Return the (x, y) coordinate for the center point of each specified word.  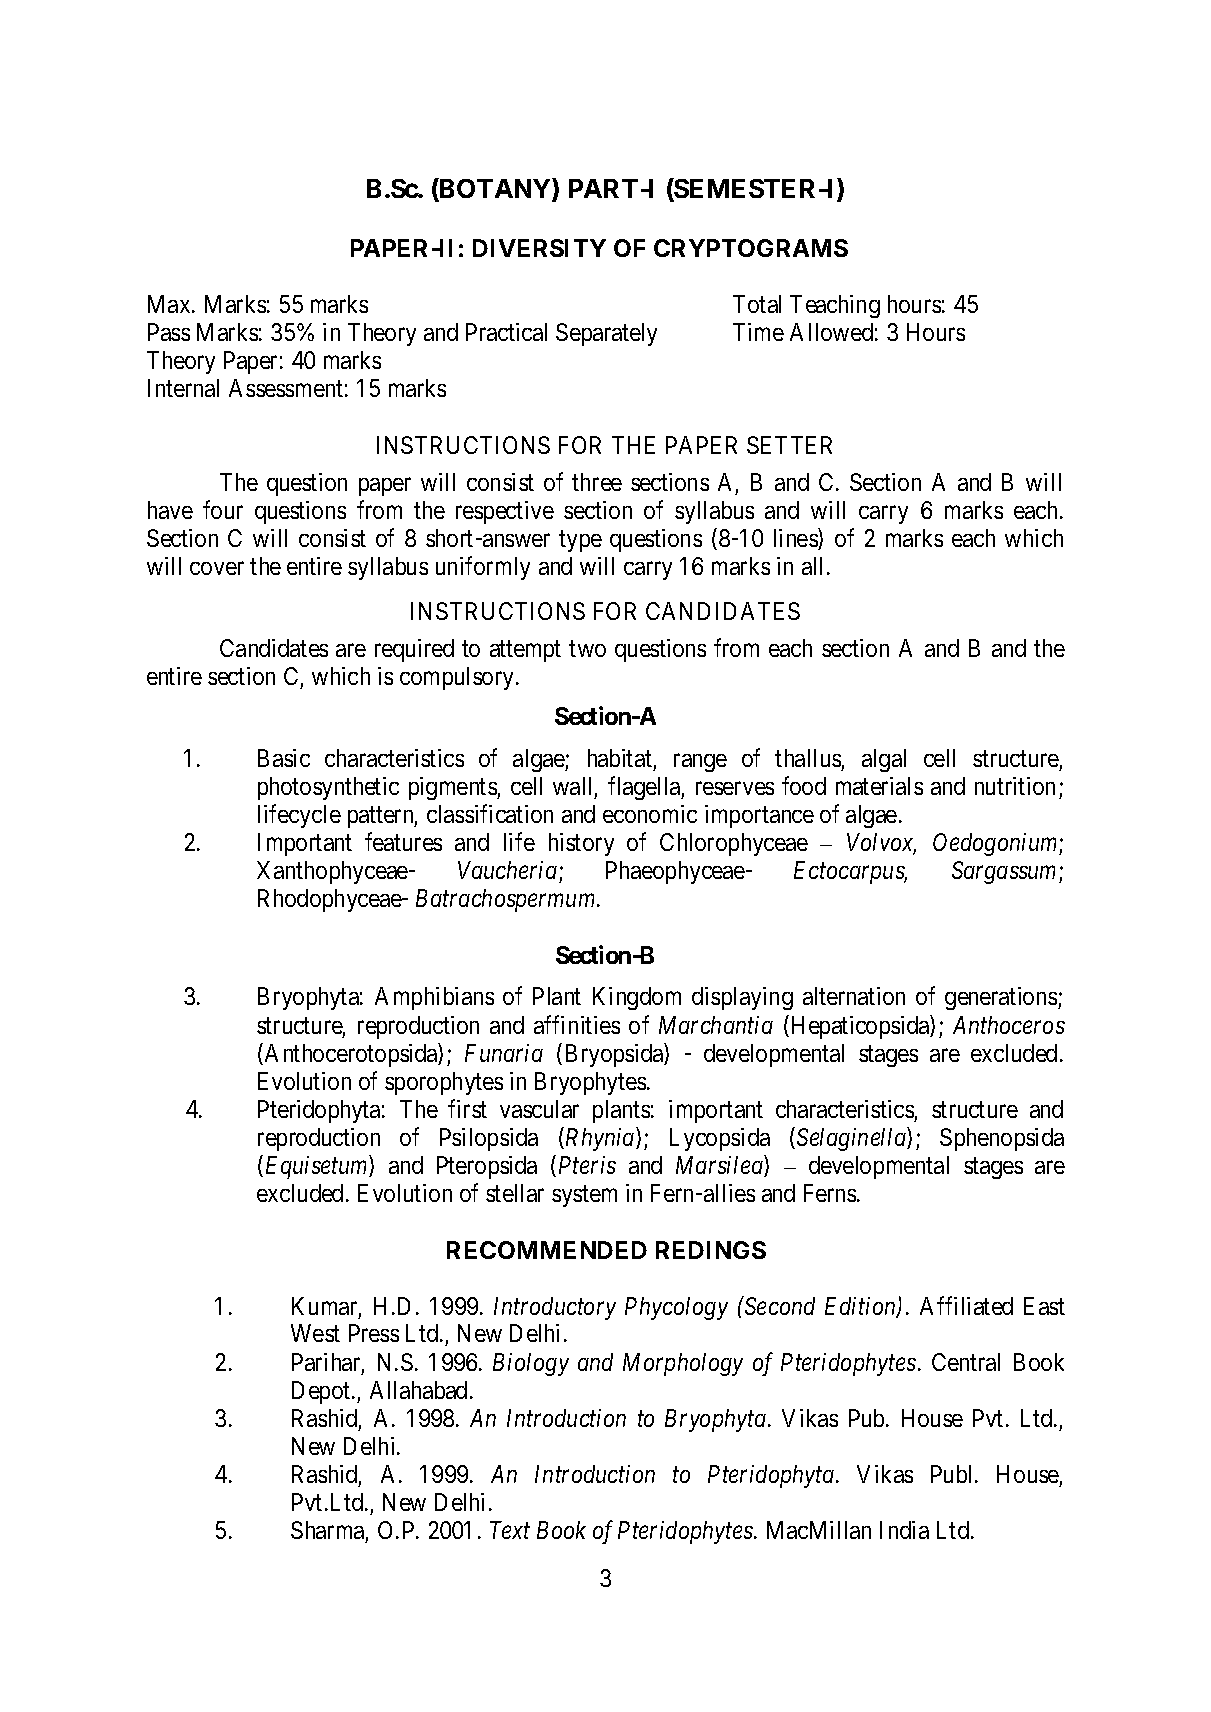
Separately (606, 334)
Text (510, 1530)
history (581, 844)
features (403, 841)
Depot (322, 1392)
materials (879, 786)
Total (757, 304)
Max (170, 304)
